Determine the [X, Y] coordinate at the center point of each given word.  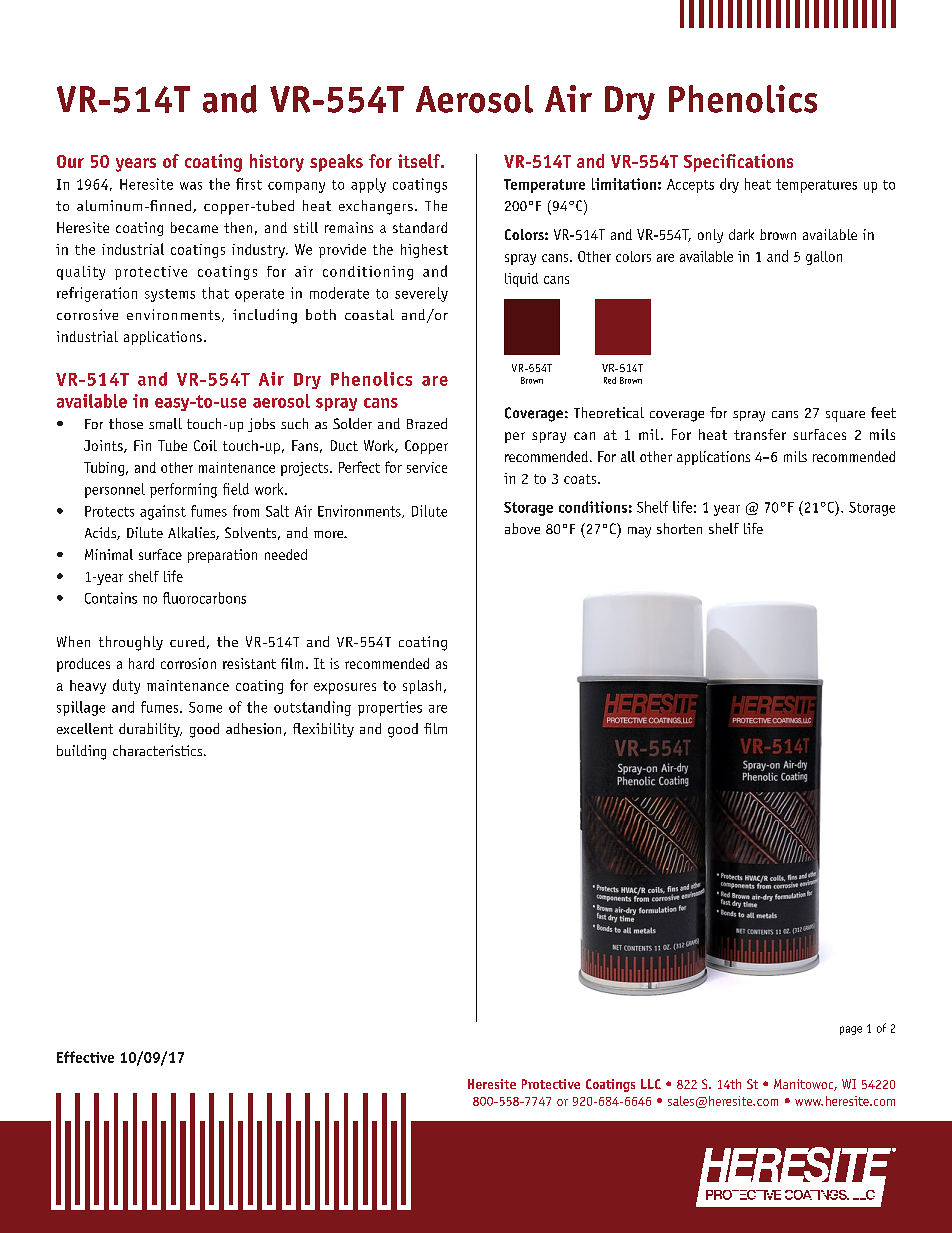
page [851, 1030]
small [165, 423]
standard [420, 227]
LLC [651, 1084]
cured [187, 641]
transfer [760, 434]
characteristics [159, 750]
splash [422, 687]
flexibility [323, 730]
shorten [679, 528]
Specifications [738, 163]
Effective [85, 1057]
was [191, 186]
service [427, 467]
